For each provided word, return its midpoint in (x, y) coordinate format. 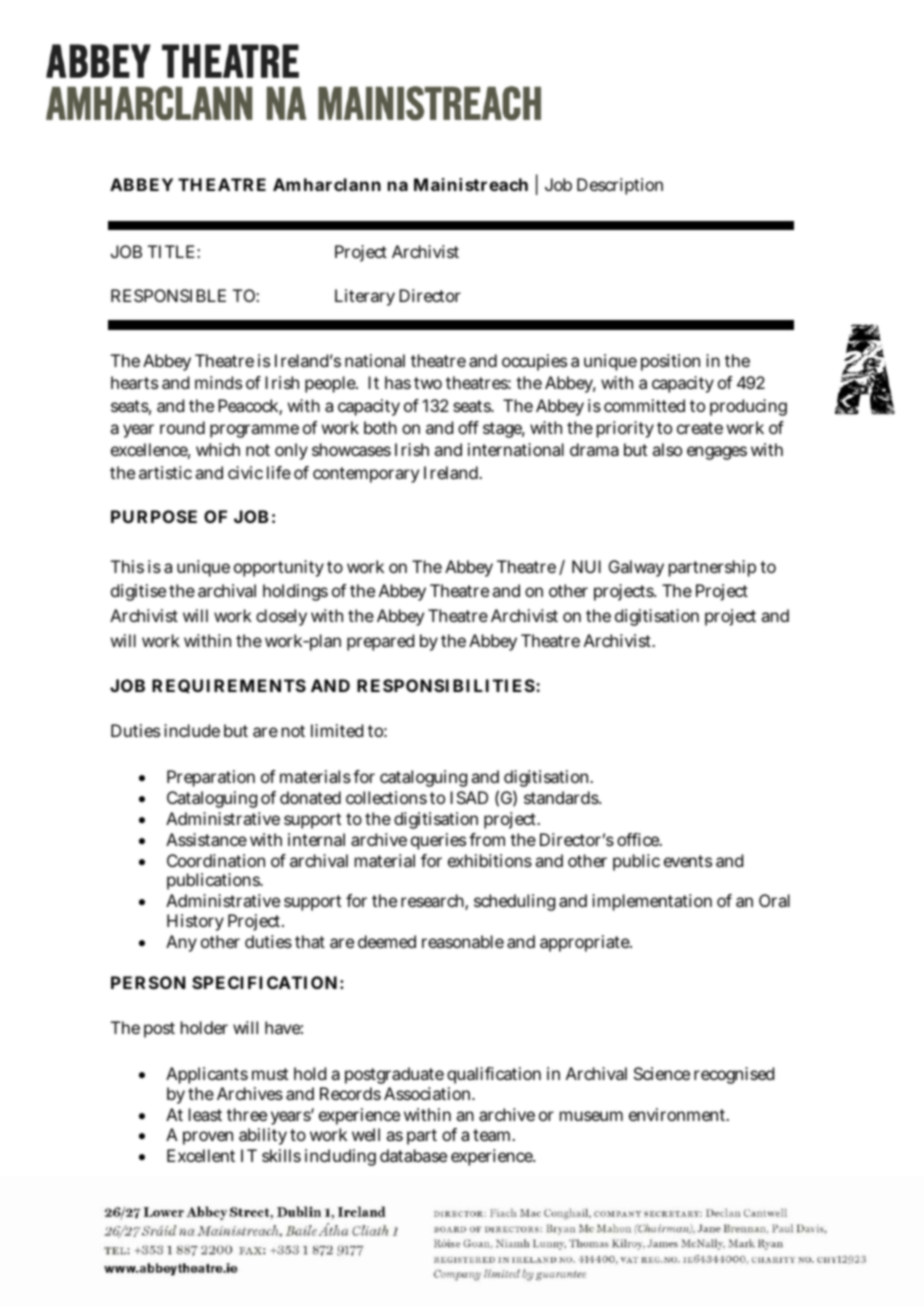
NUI (586, 566)
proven (208, 1138)
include (192, 730)
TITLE (171, 251)
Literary (365, 297)
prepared (380, 642)
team (491, 1135)
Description (620, 186)
